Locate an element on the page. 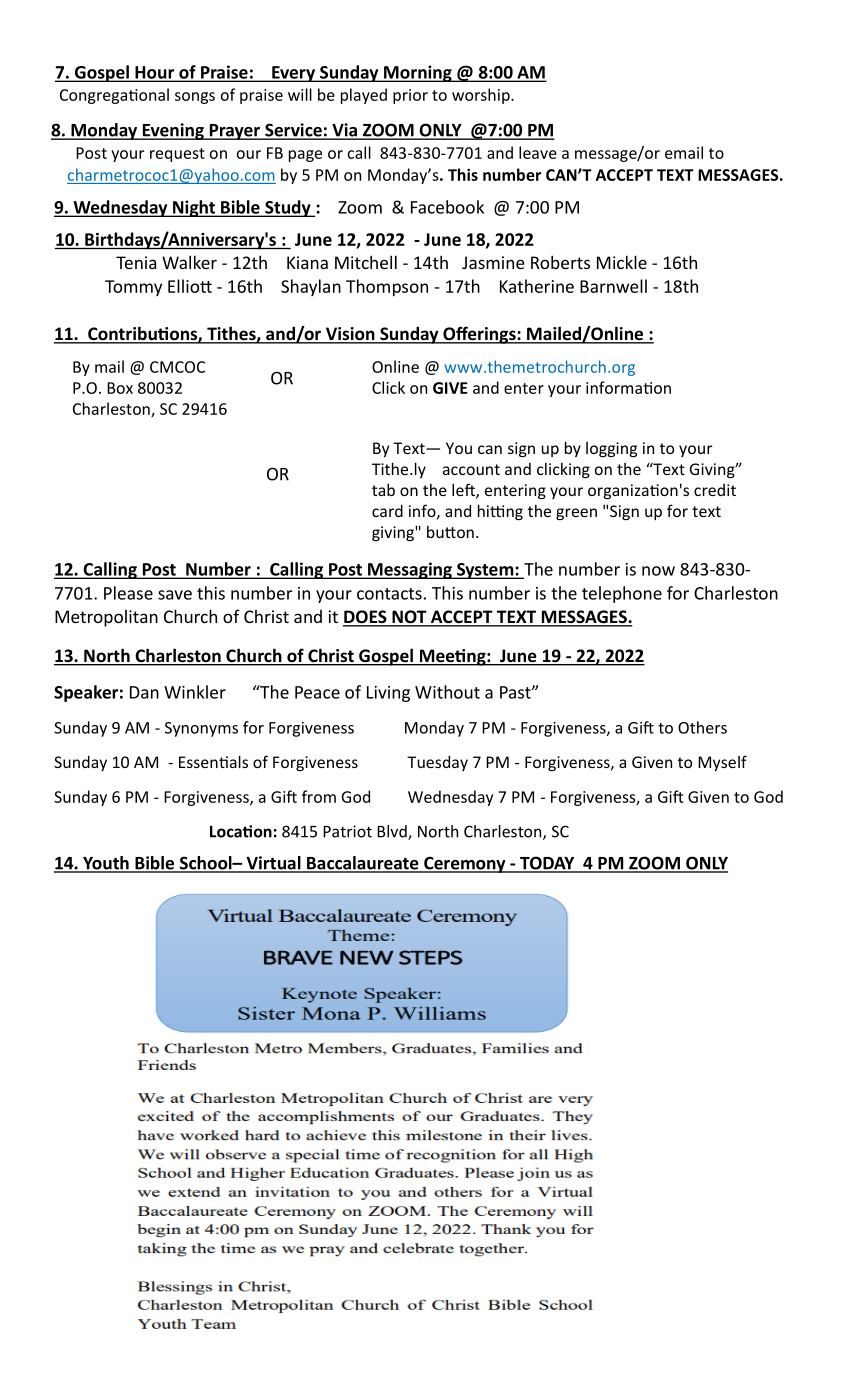  Vision is located at coordinates (350, 335).
